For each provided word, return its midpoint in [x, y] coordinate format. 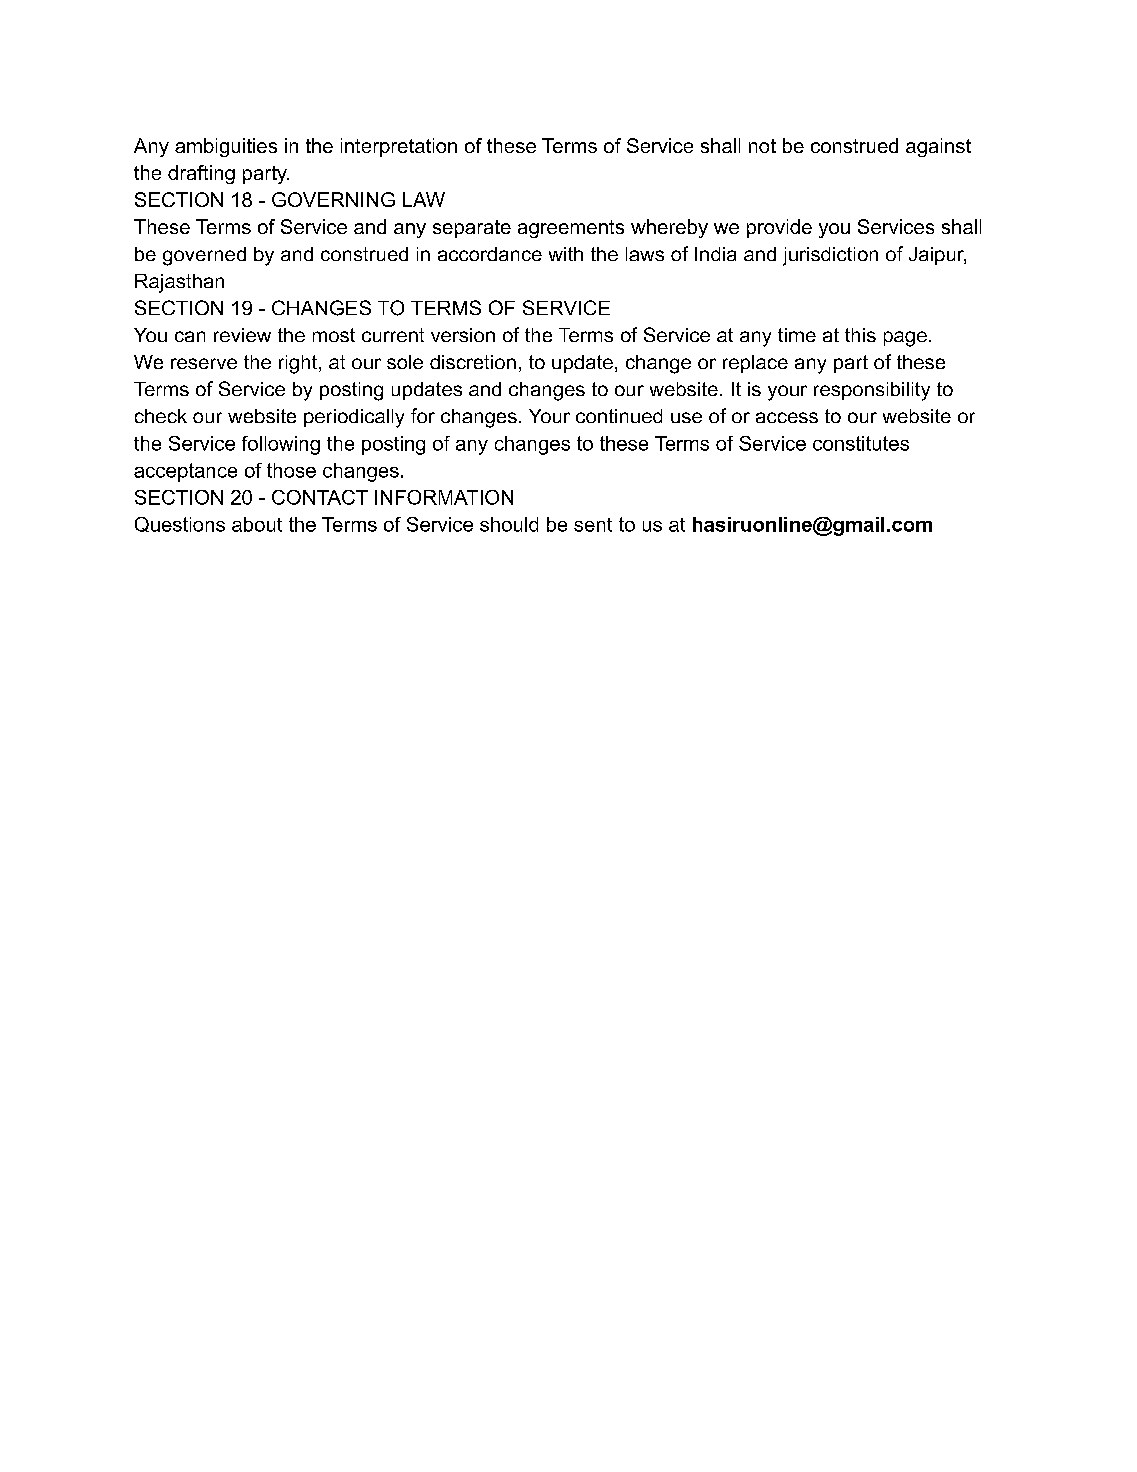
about [257, 524]
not [762, 146]
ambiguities [226, 147]
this [860, 335]
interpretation [399, 147]
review [242, 335]
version [463, 335]
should [509, 524]
